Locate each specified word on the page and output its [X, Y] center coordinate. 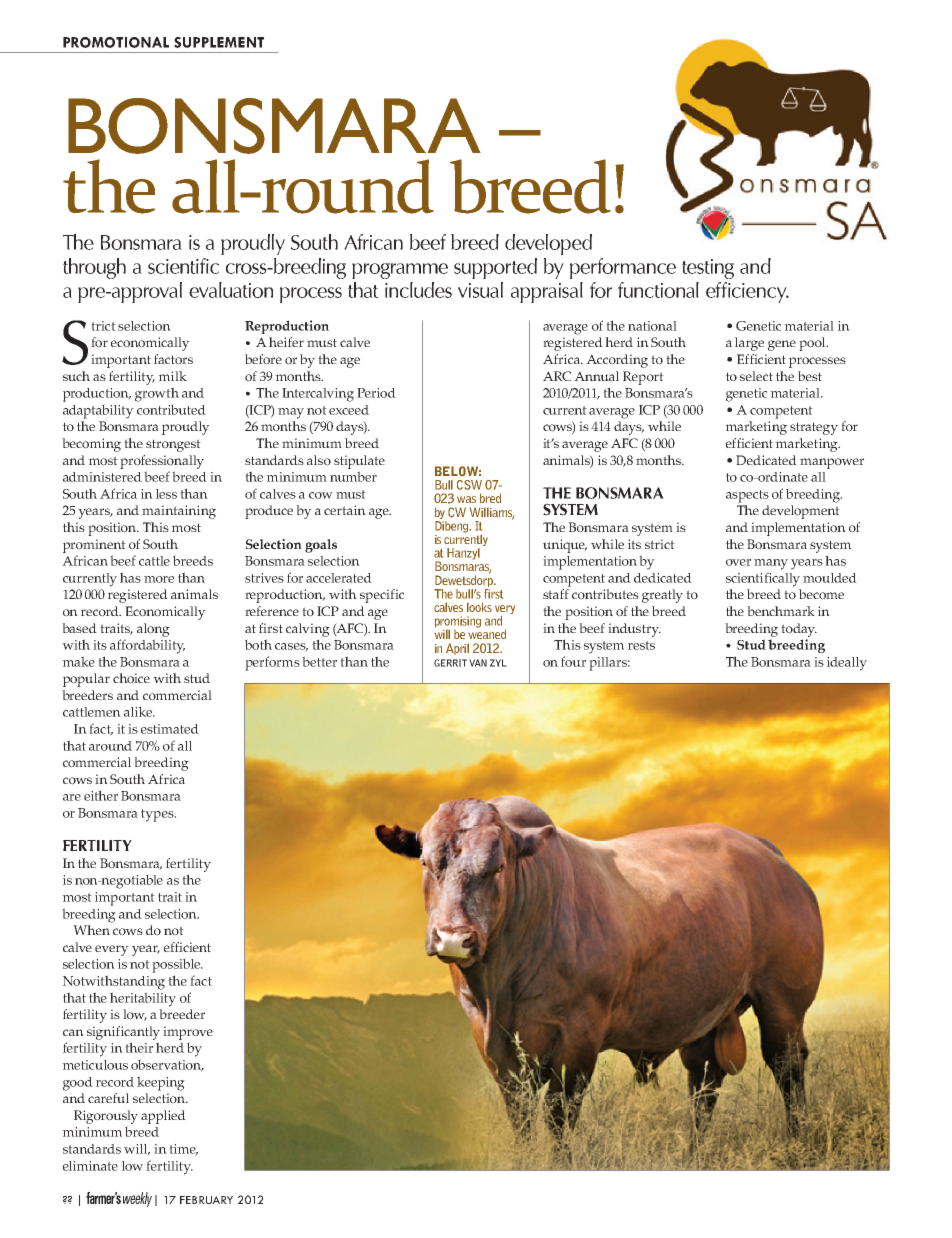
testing [708, 269]
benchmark [781, 611]
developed [548, 244]
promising [458, 623]
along [153, 630]
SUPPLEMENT [219, 42]
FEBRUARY [206, 1200]
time [183, 1150]
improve [188, 1033]
